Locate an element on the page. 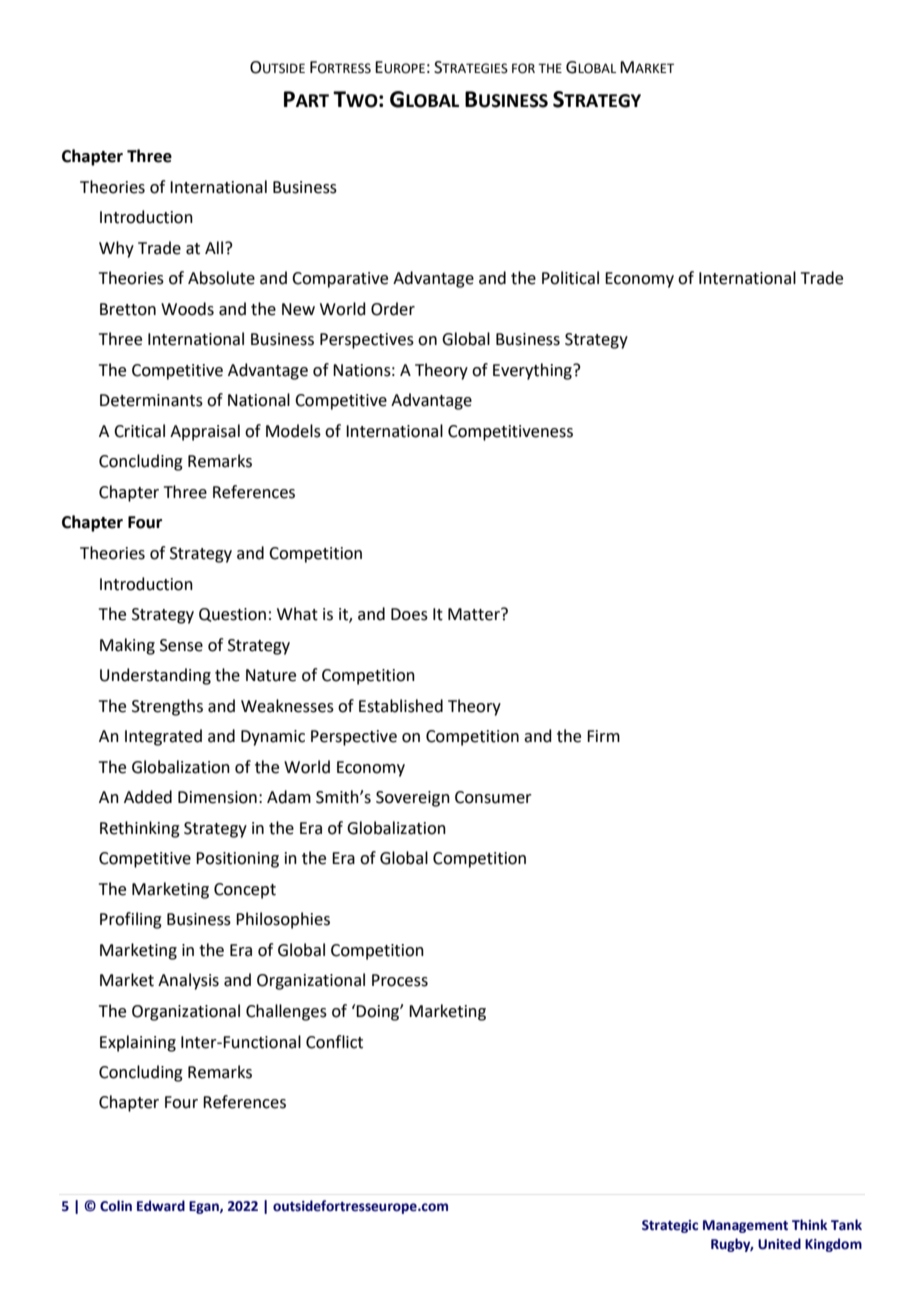  Concept is located at coordinates (245, 891).
